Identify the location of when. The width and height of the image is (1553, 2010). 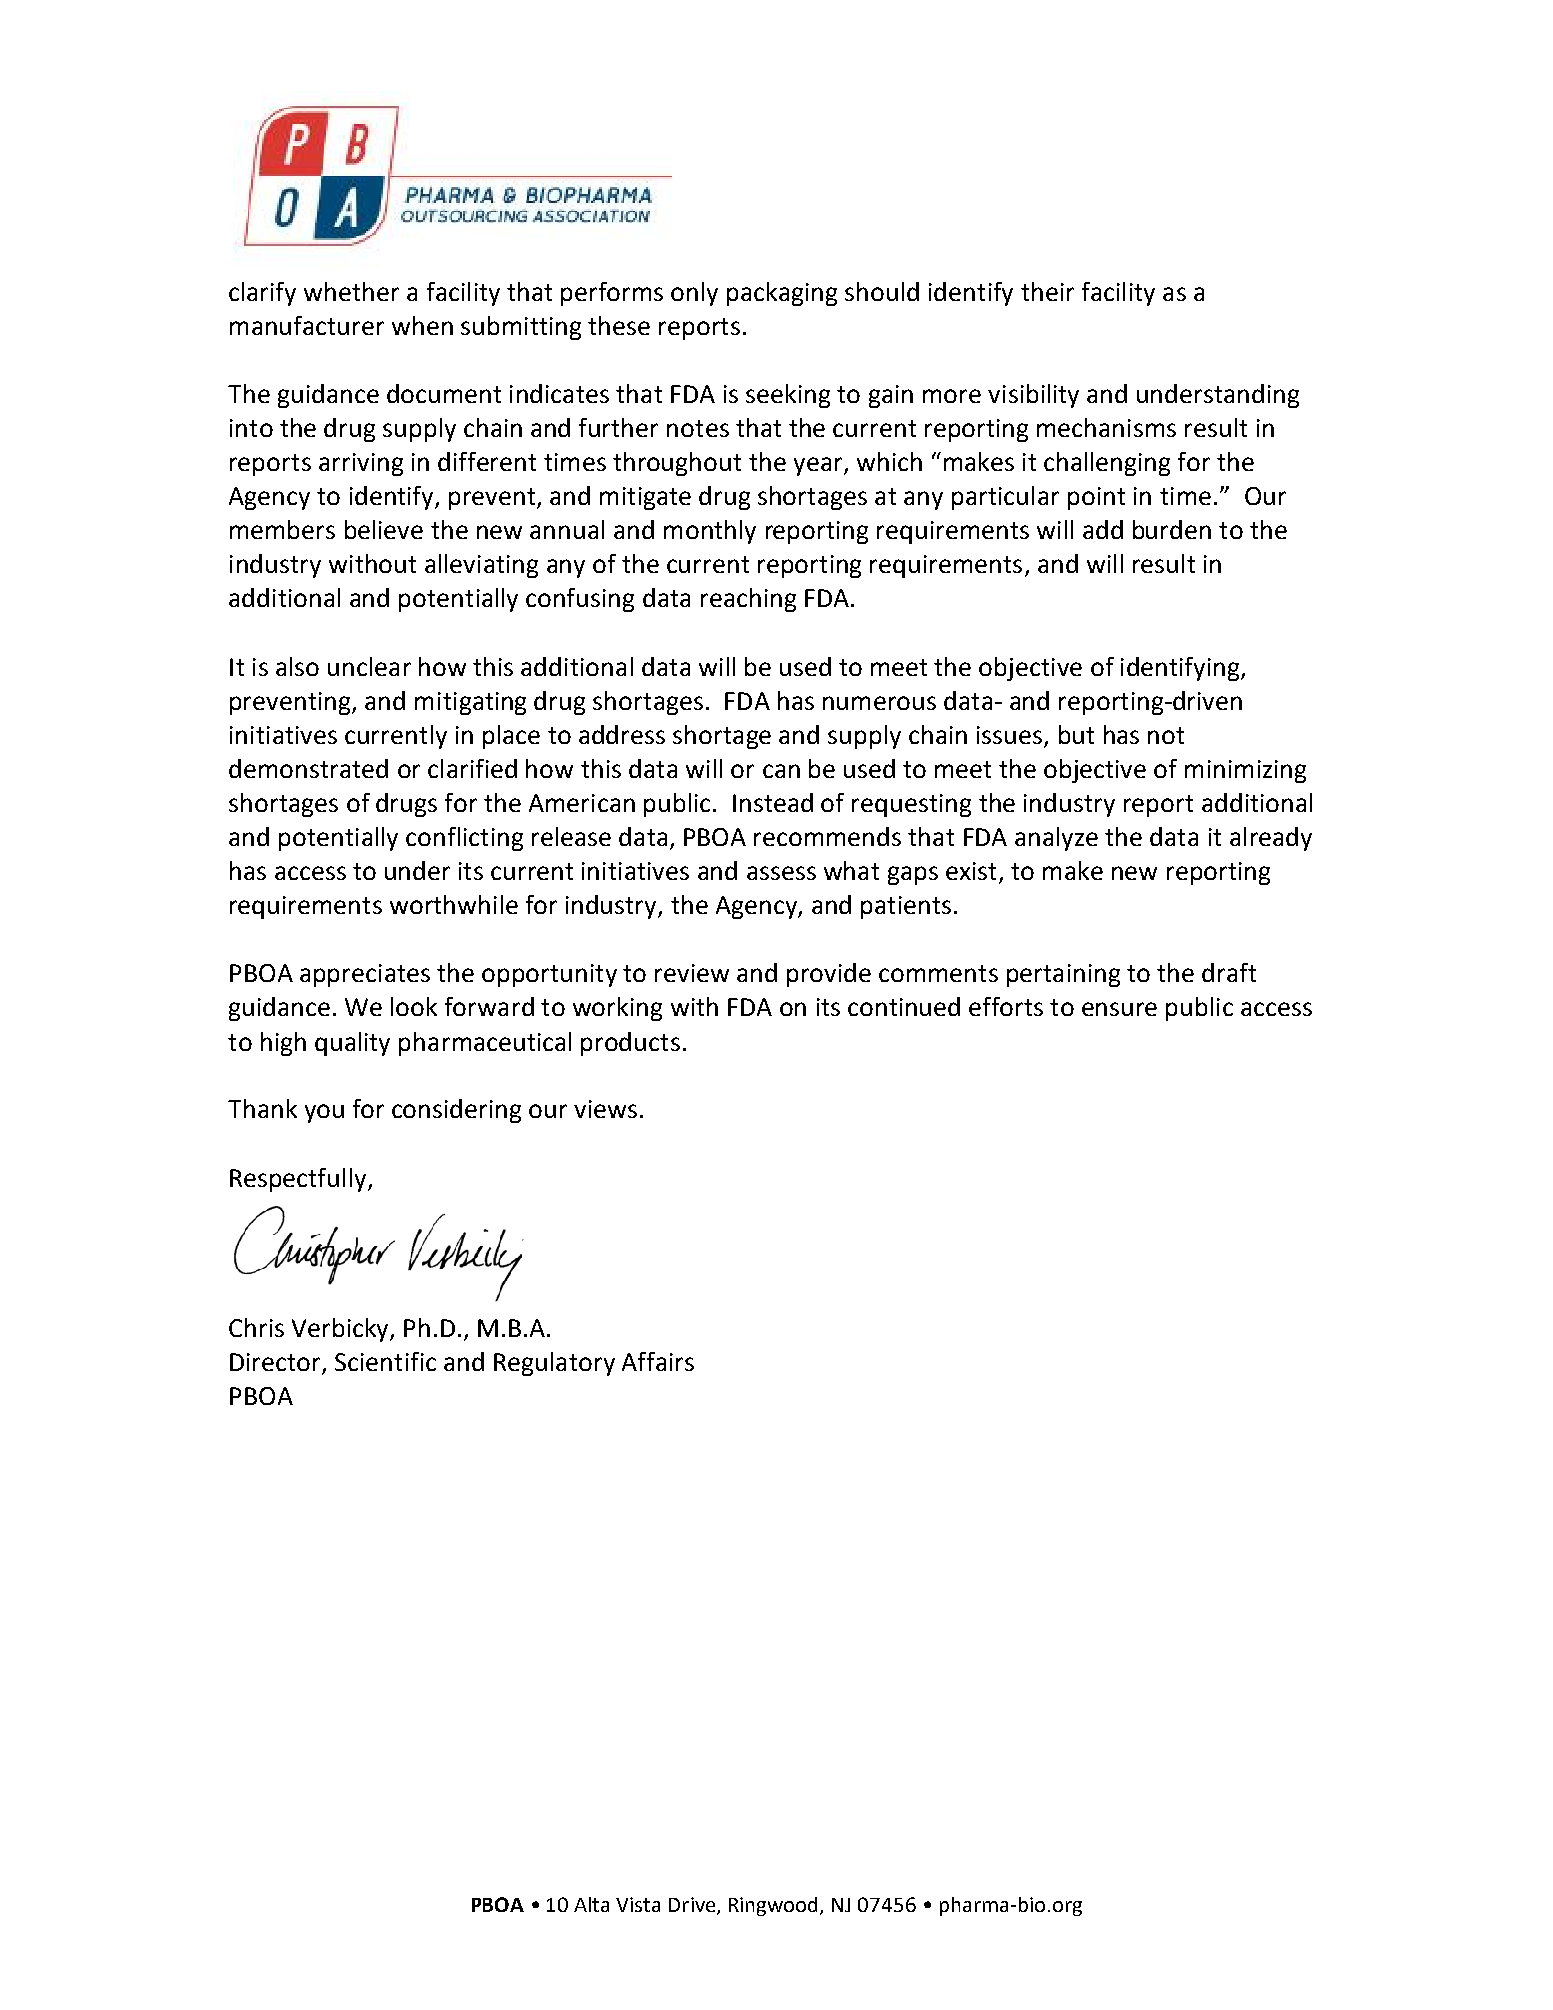
(422, 325).
